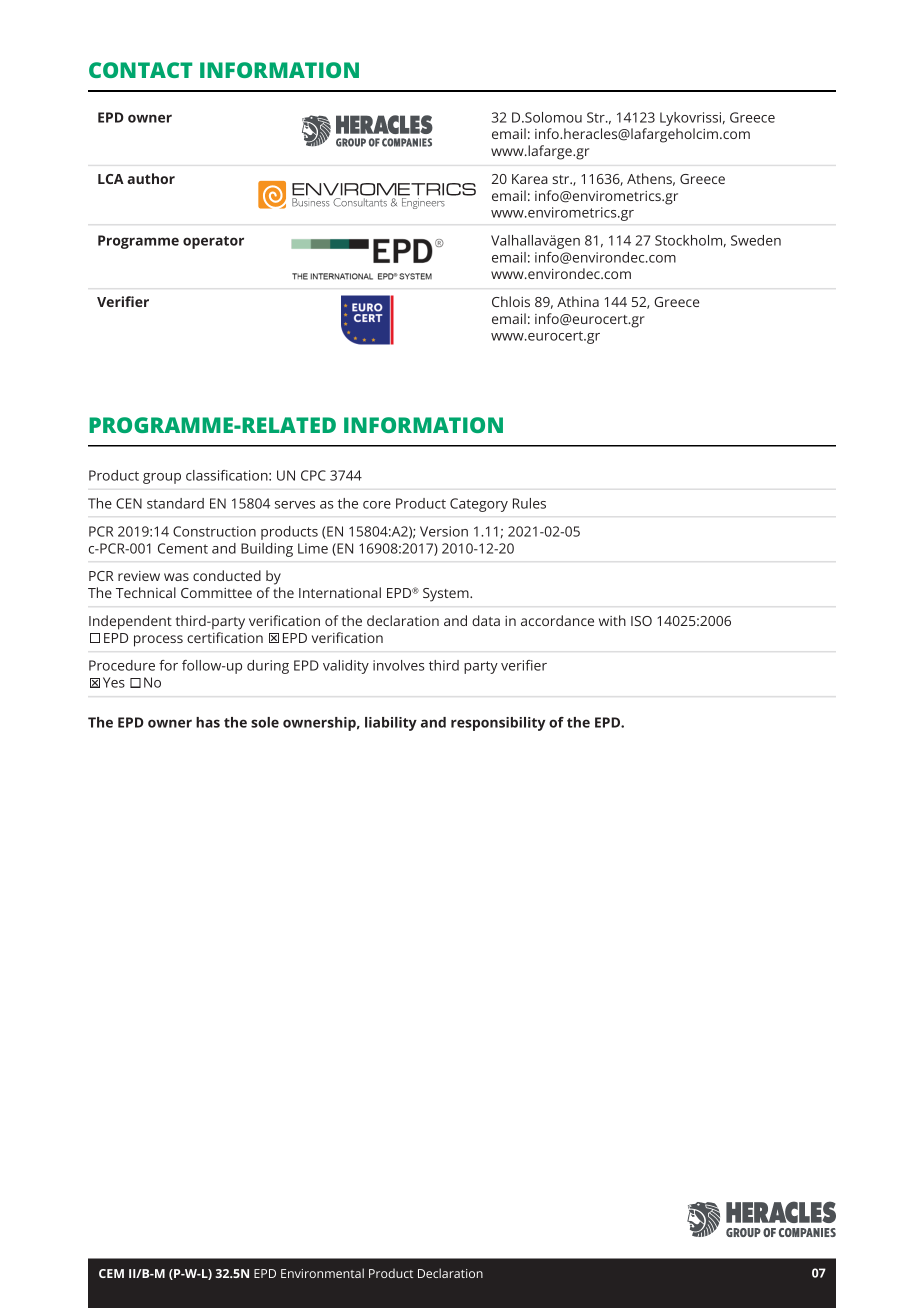 The width and height of the screenshot is (924, 1308). Describe the element at coordinates (756, 240) in the screenshot. I see `Sweden` at that location.
